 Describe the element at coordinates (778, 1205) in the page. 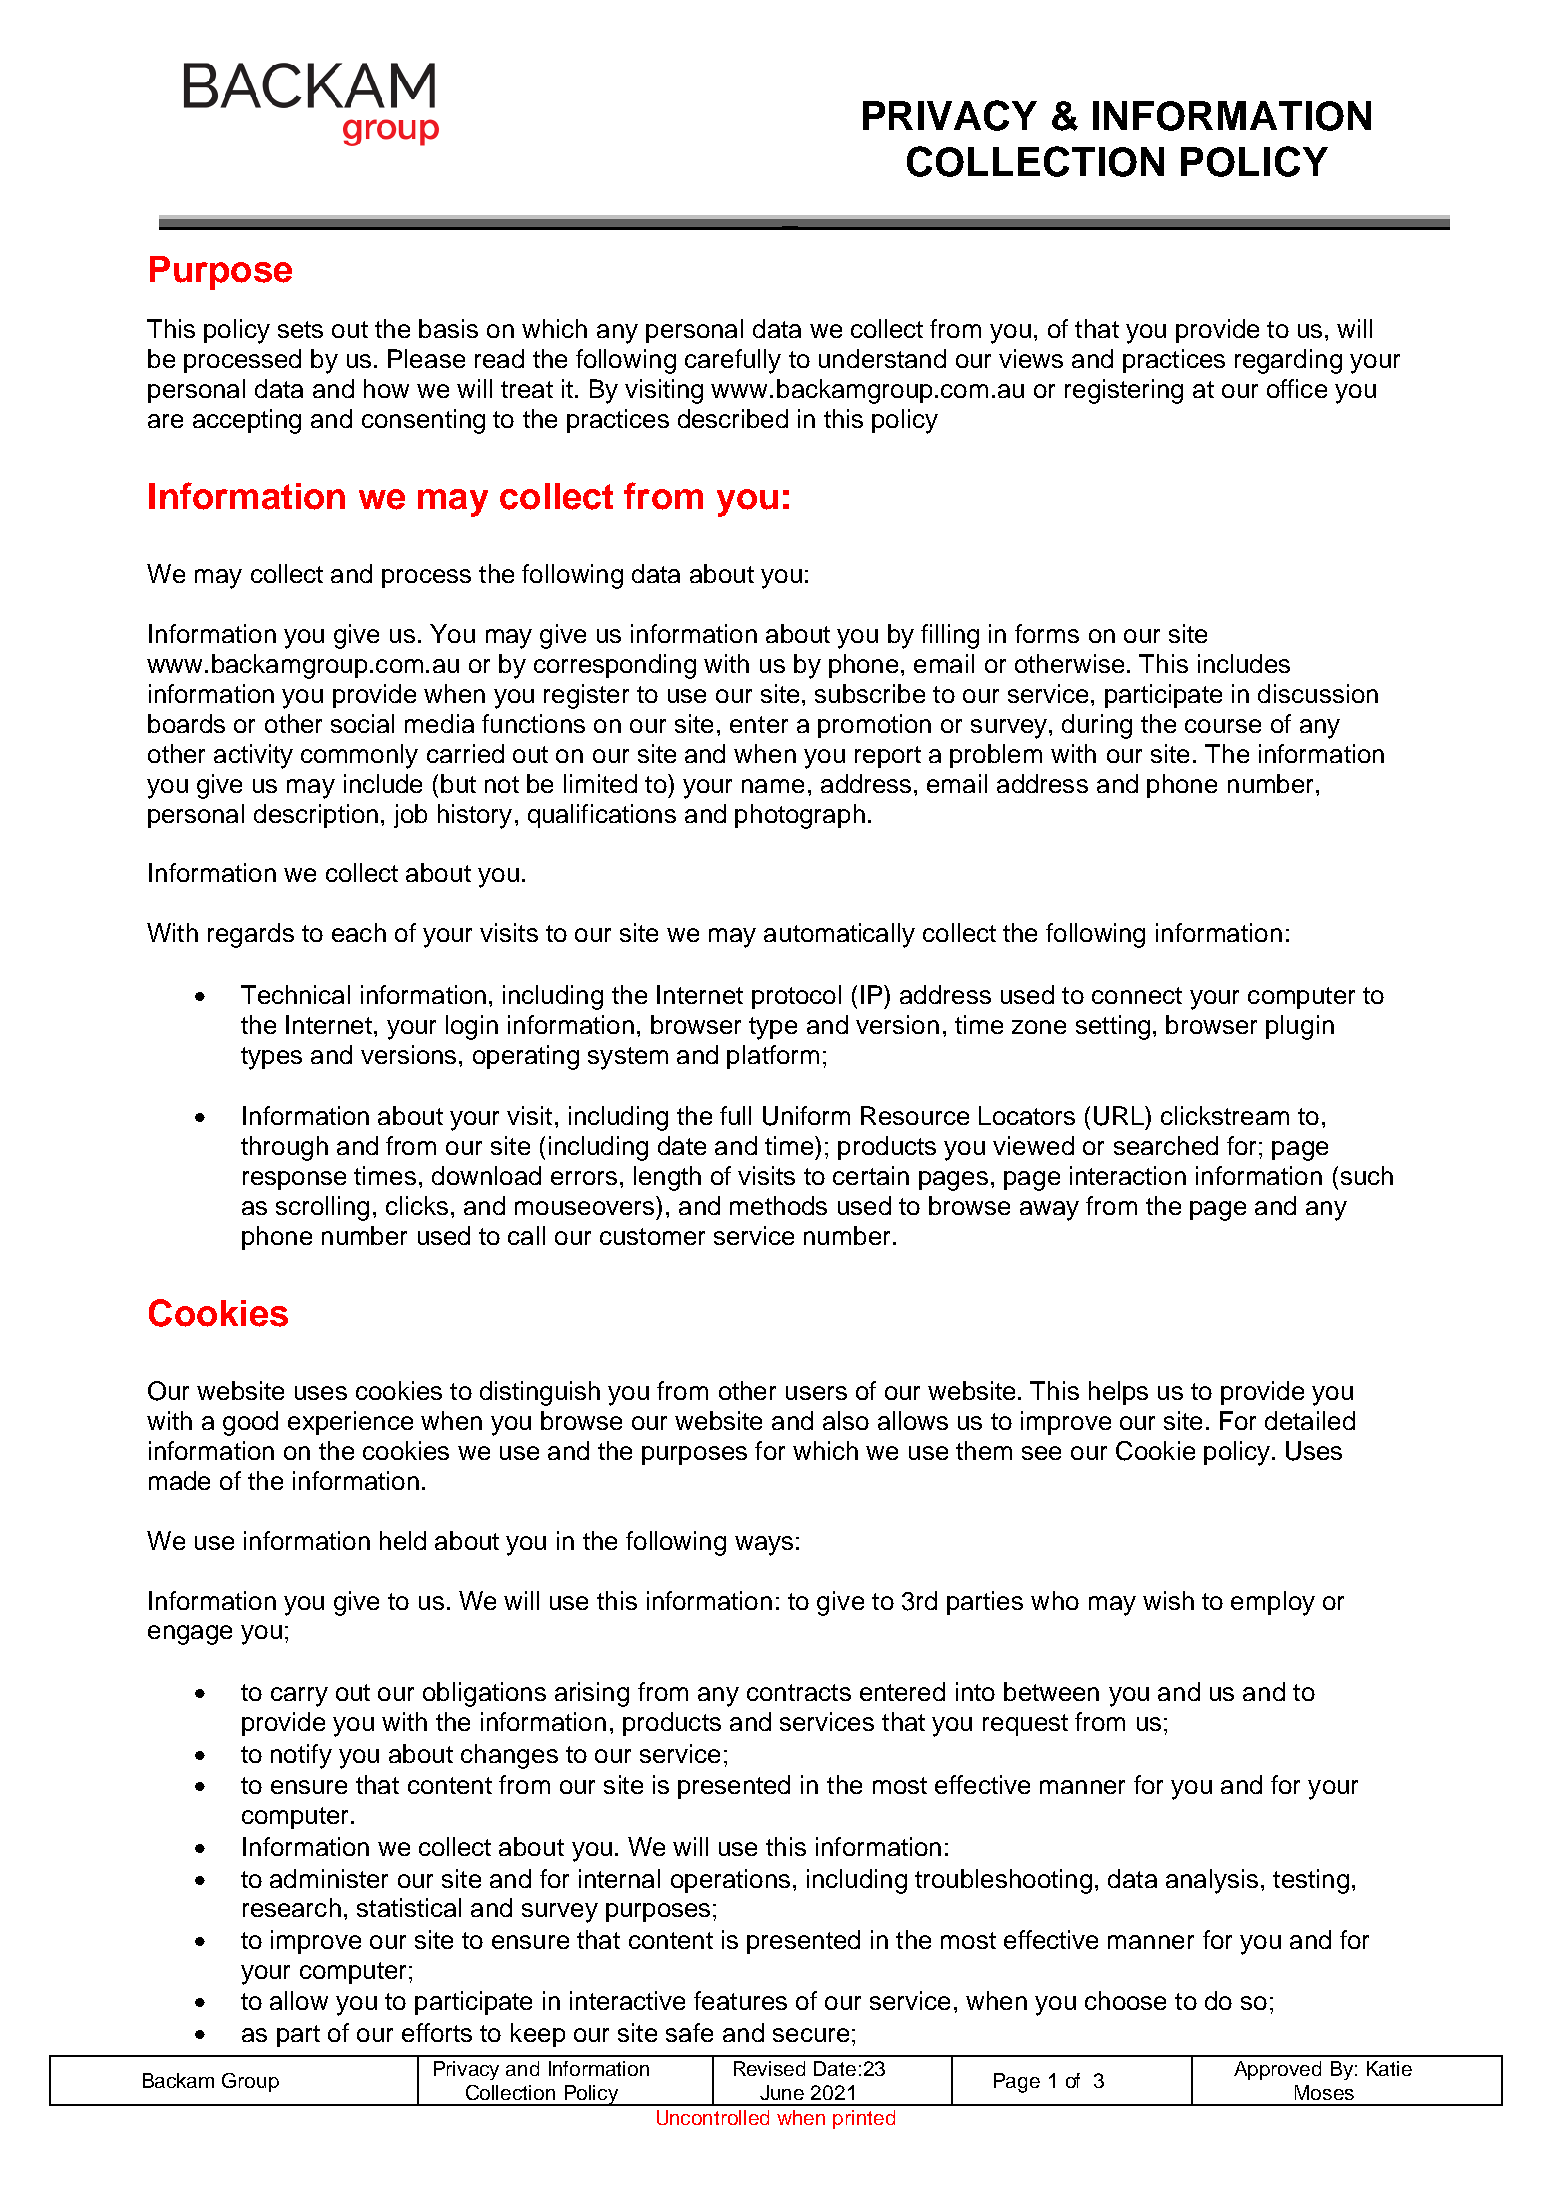

I see `methods` at that location.
